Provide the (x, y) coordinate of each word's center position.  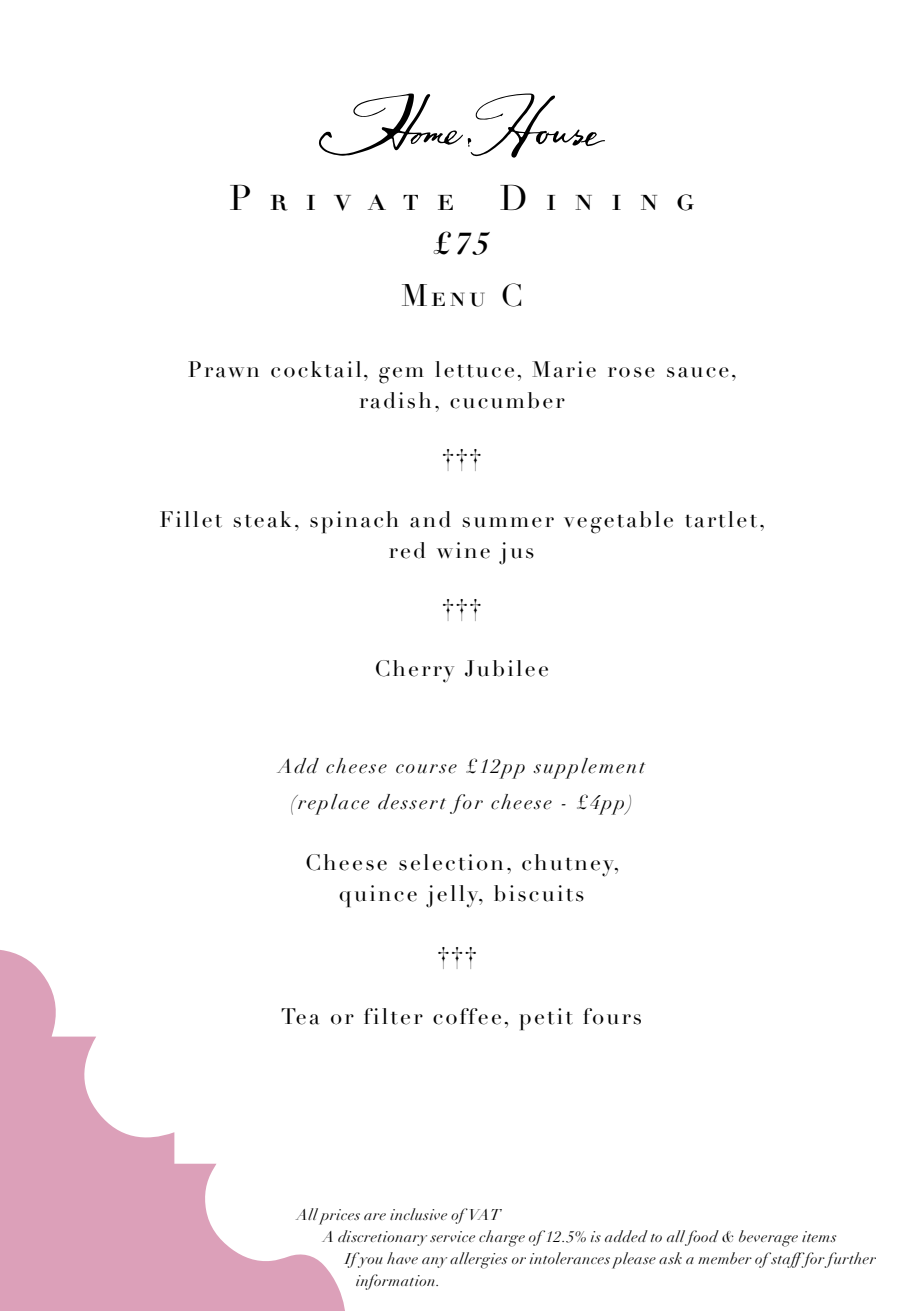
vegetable (618, 522)
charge (502, 1238)
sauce (698, 372)
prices (339, 1217)
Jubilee (506, 668)
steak (262, 519)
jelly (453, 896)
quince (378, 896)
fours (612, 1016)
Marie (564, 369)
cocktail (316, 369)
